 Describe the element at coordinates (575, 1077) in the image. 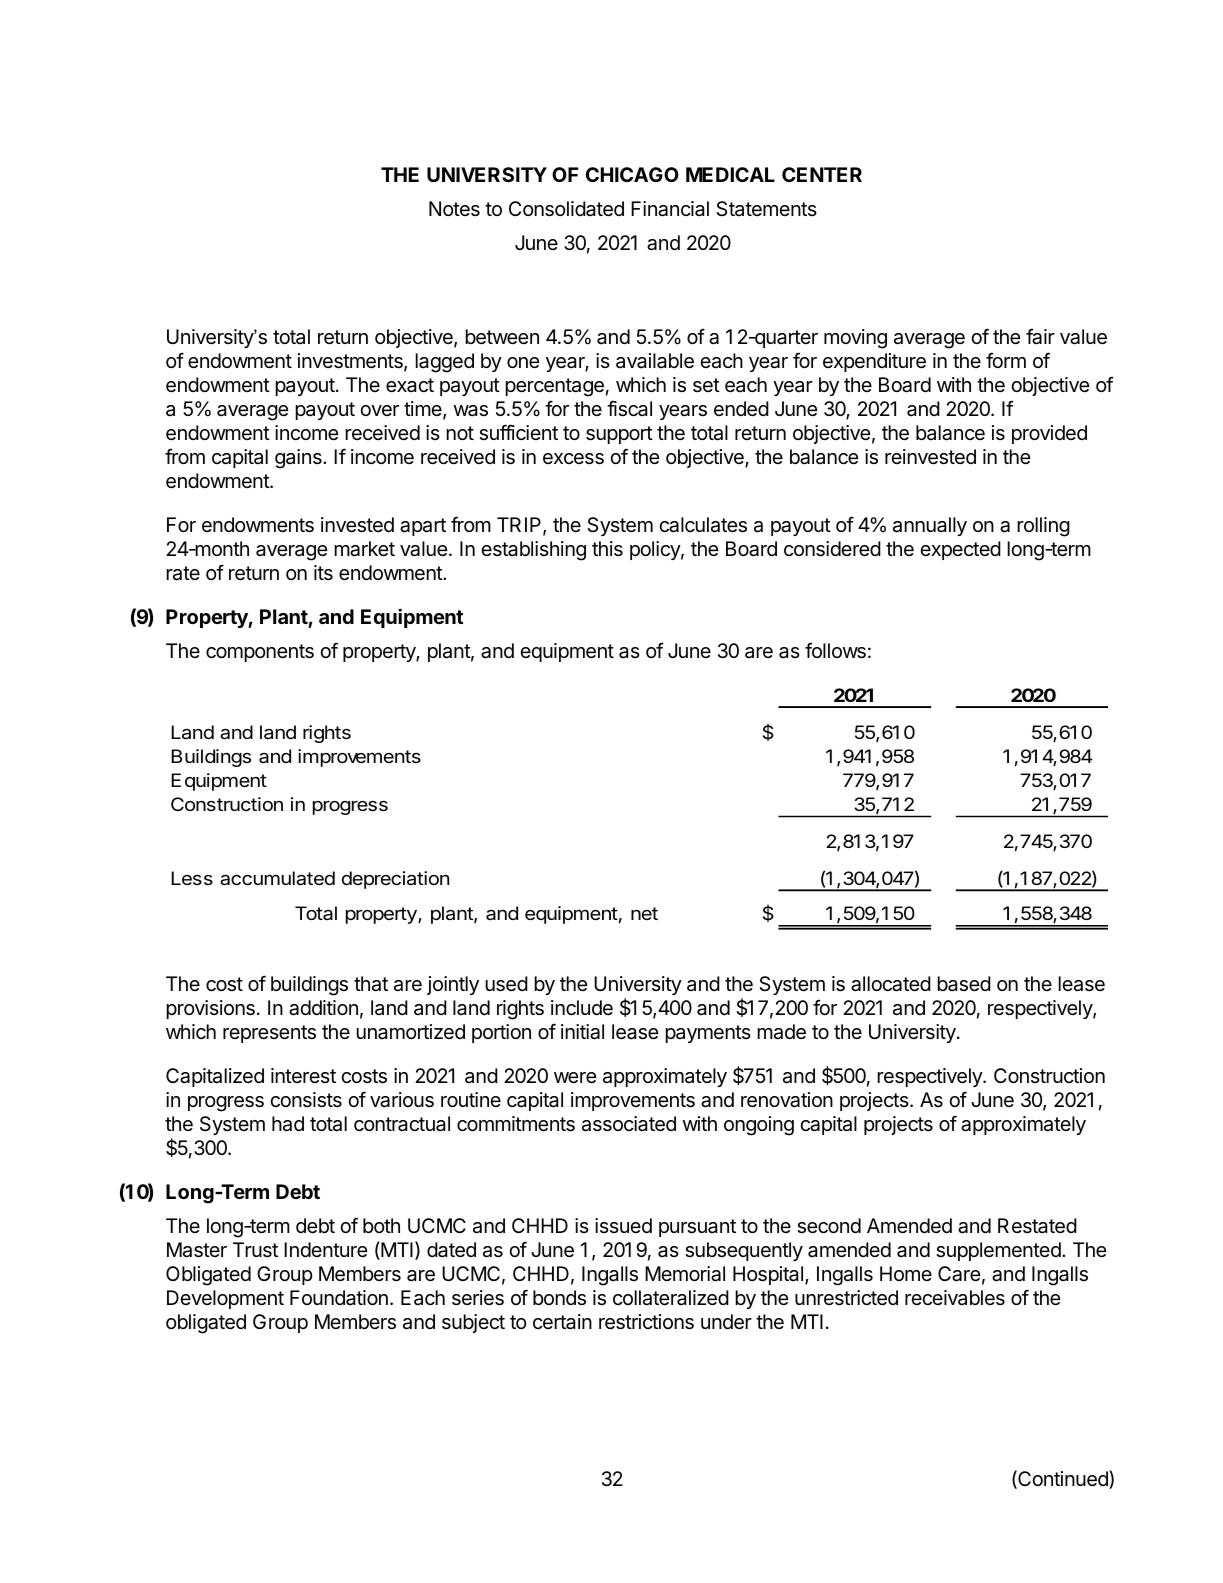

I see `were` at that location.
